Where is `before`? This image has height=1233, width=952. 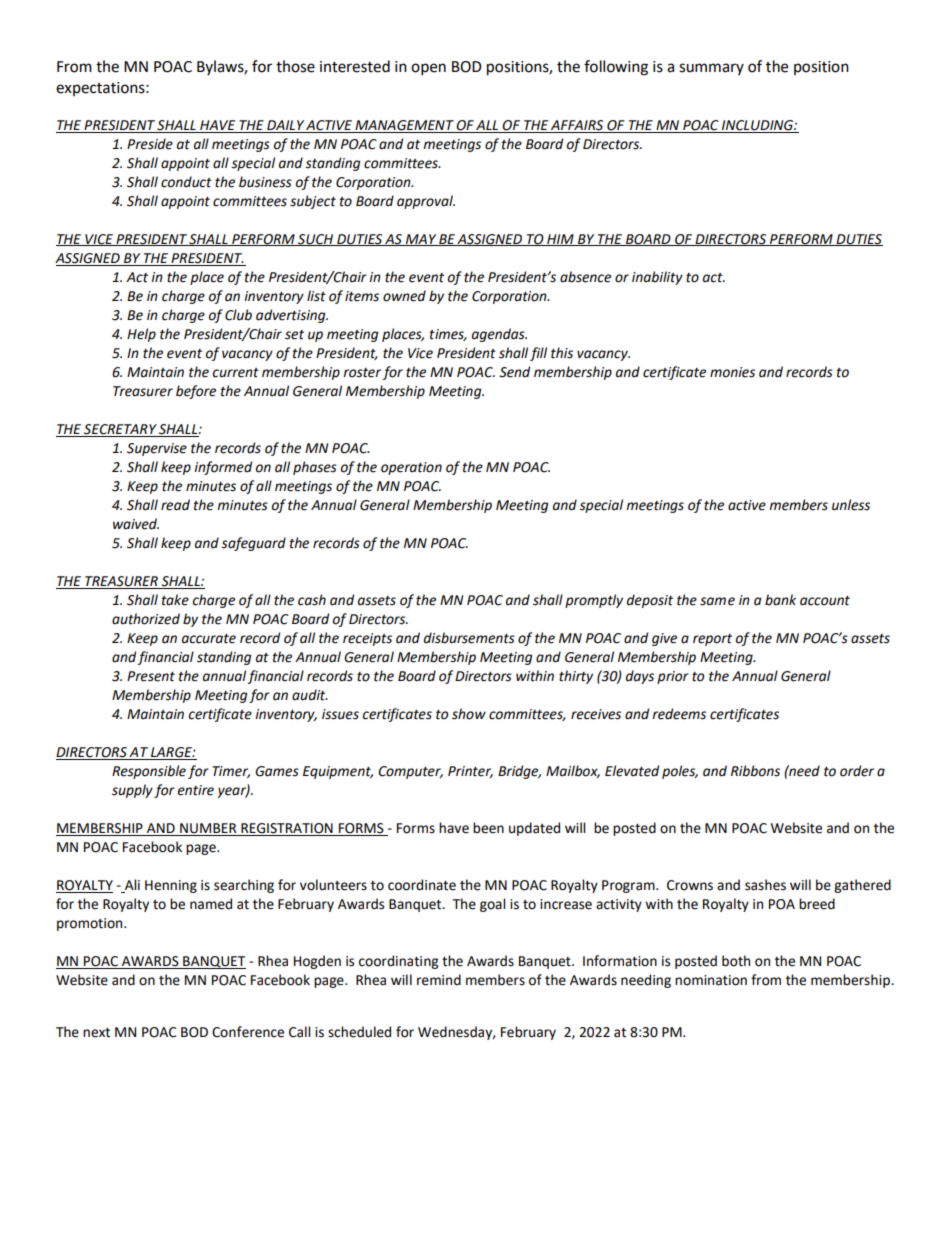
before is located at coordinates (196, 392).
